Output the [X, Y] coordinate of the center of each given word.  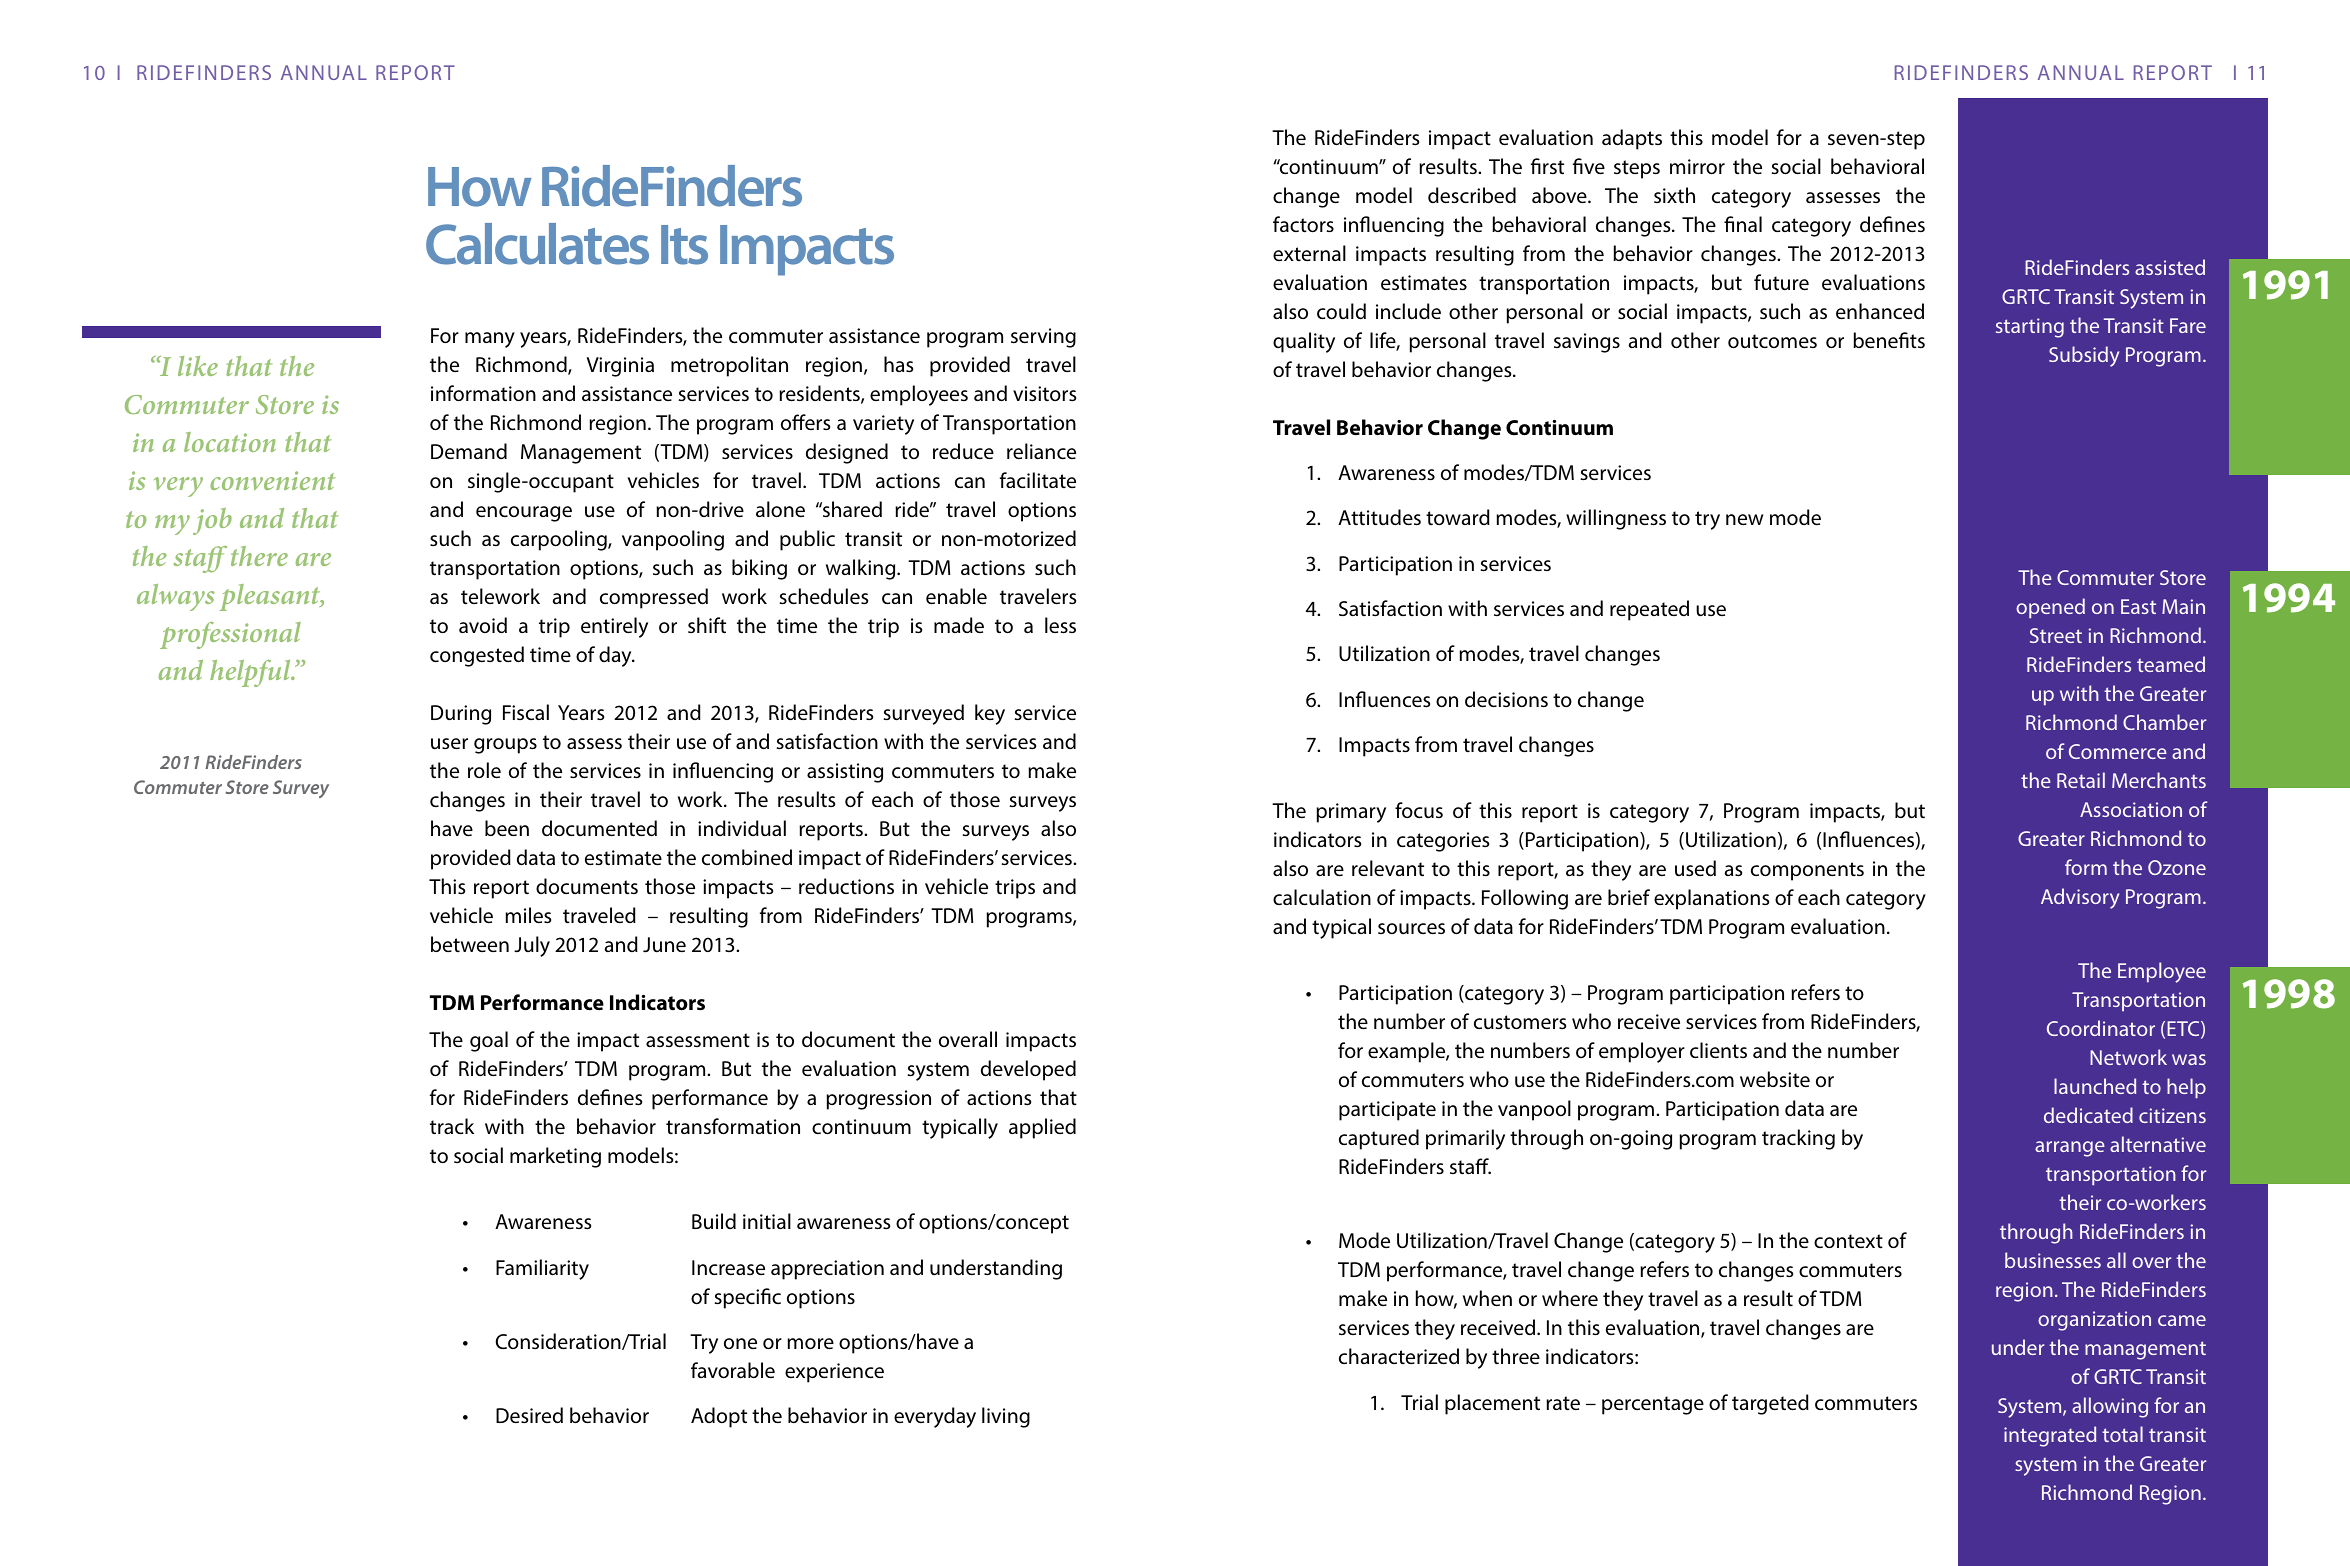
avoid [483, 625]
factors [1303, 224]
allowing [2110, 1407]
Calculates [537, 244]
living [1006, 1417]
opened [2050, 608]
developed [1028, 1070]
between [470, 944]
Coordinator [2101, 1028]
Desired [529, 1415]
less [1060, 625]
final [1743, 224]
